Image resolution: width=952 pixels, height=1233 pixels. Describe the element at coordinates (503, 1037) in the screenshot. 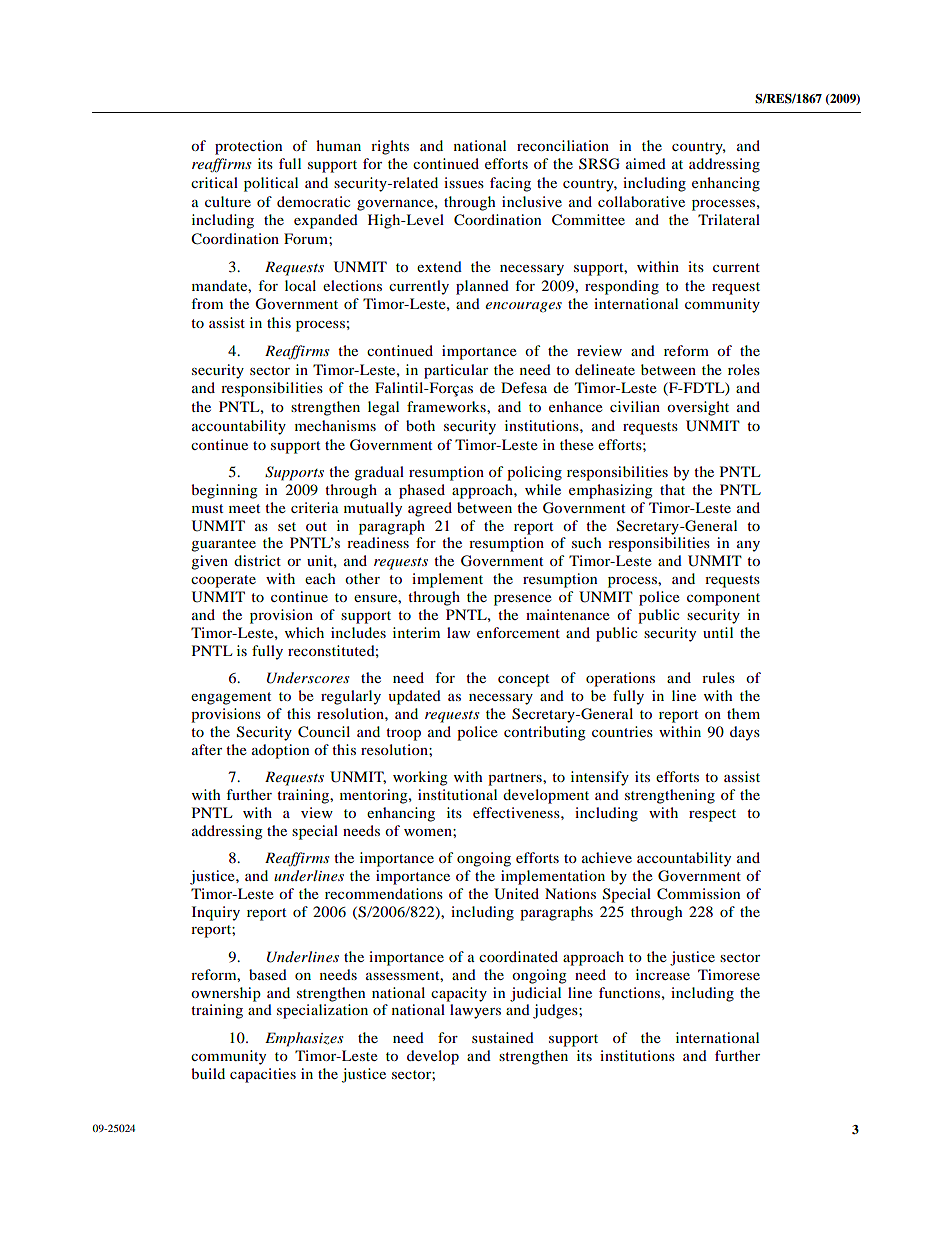

I see `sustained` at that location.
